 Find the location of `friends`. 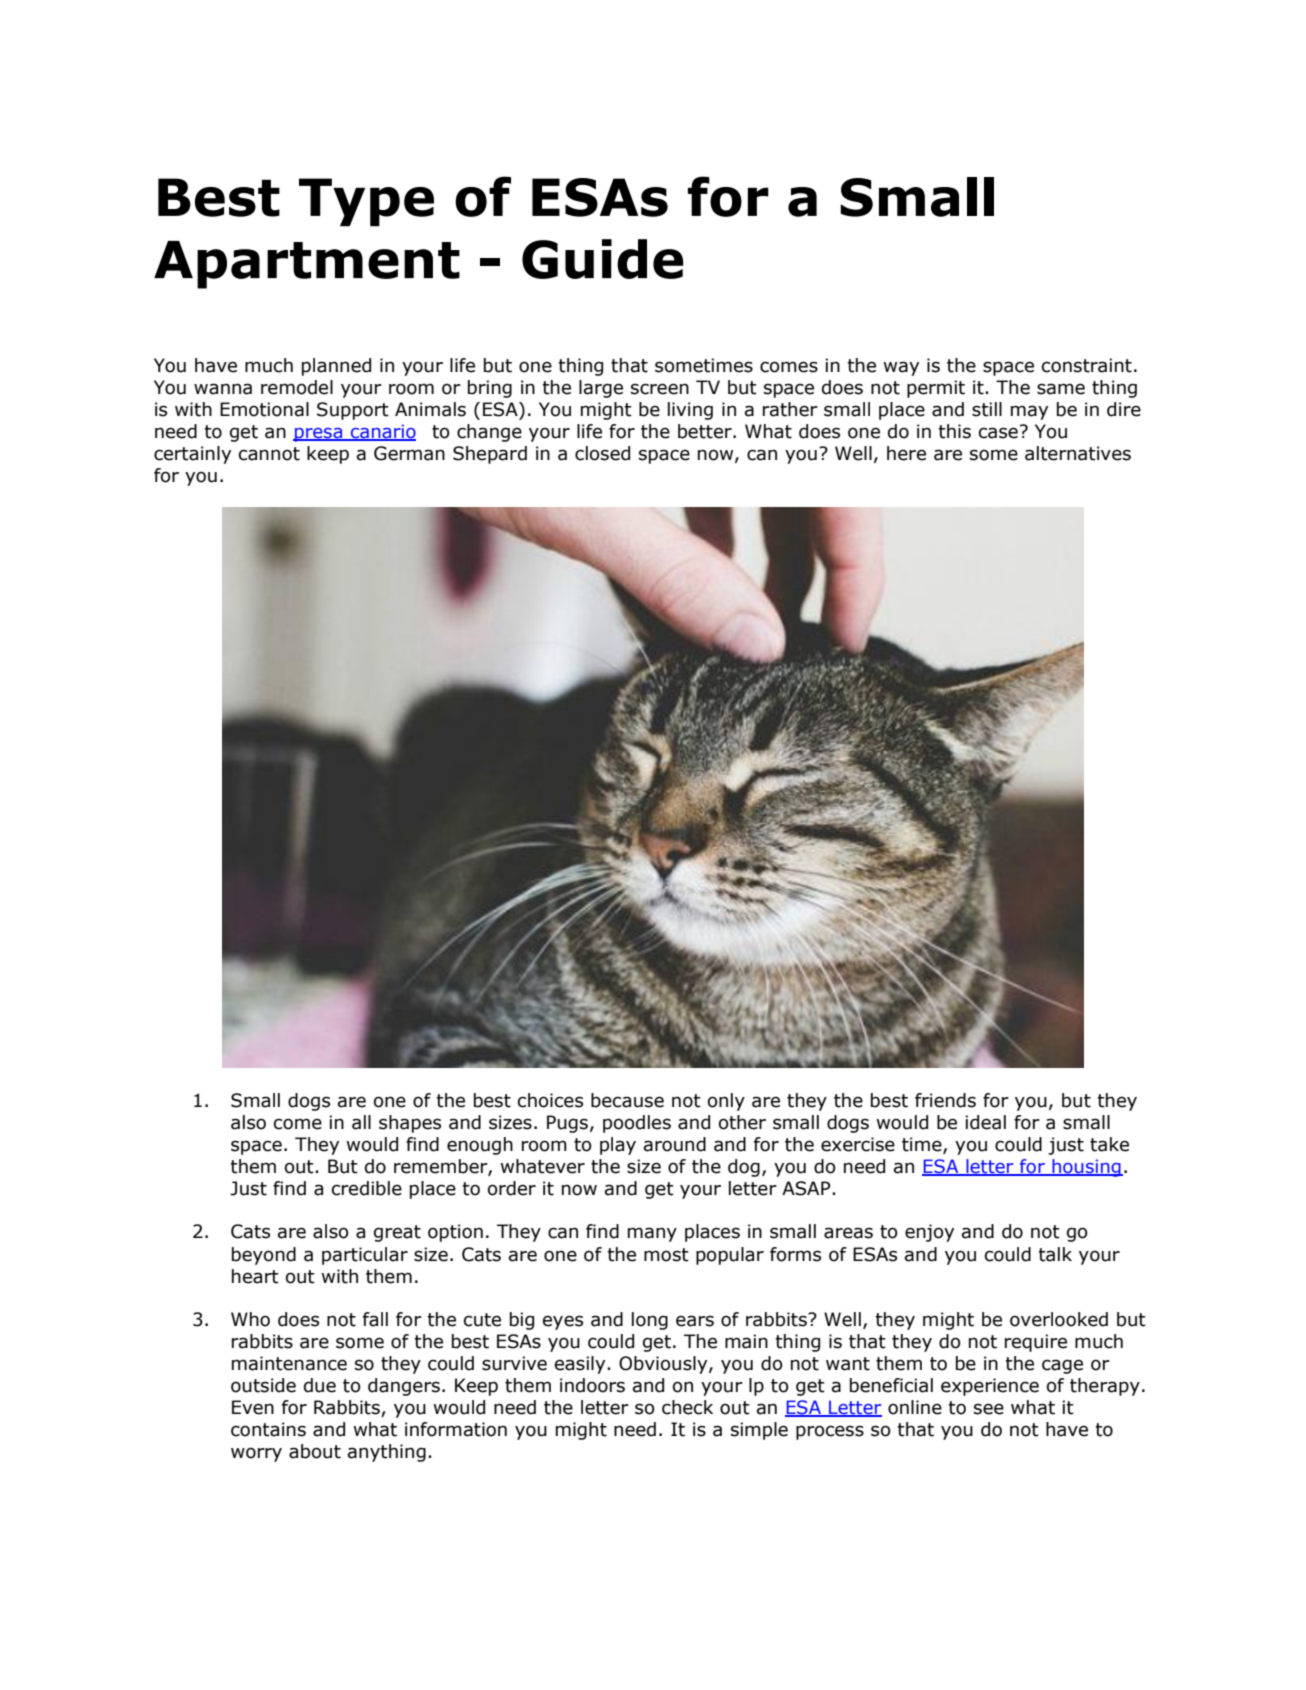

friends is located at coordinates (945, 1100).
